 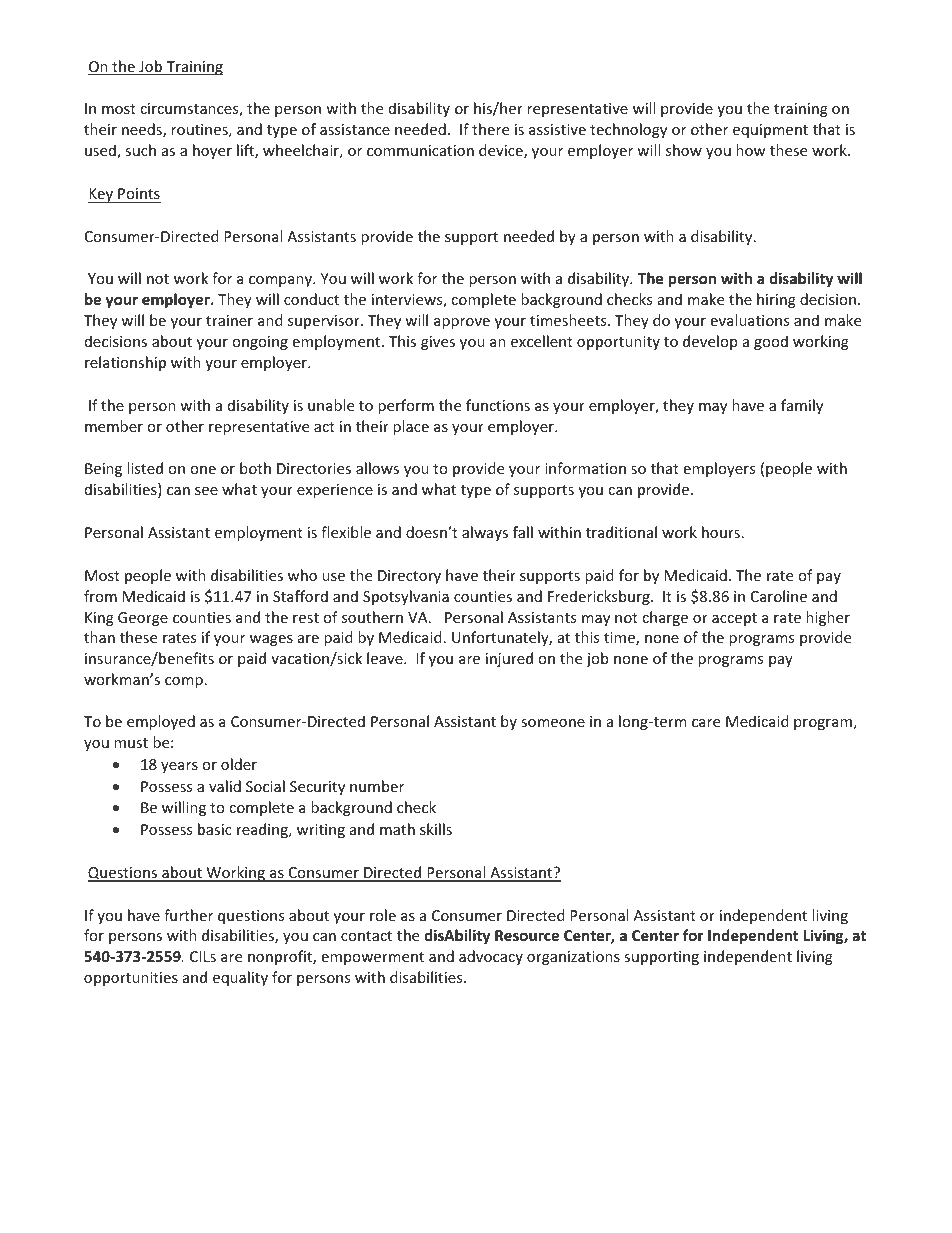 What do you see at coordinates (498, 405) in the image?
I see `functions` at bounding box center [498, 405].
